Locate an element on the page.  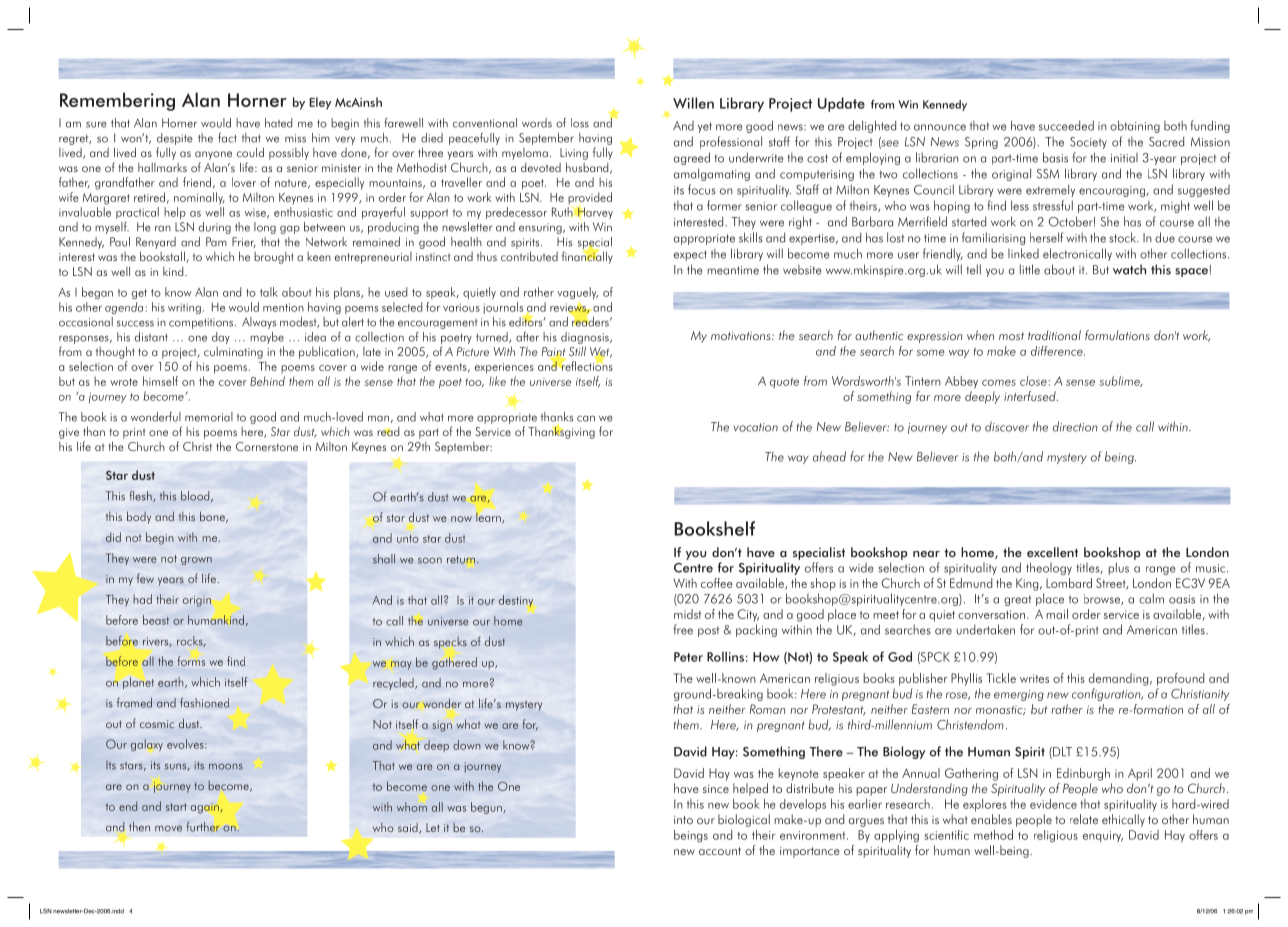
into is located at coordinates (683, 820).
